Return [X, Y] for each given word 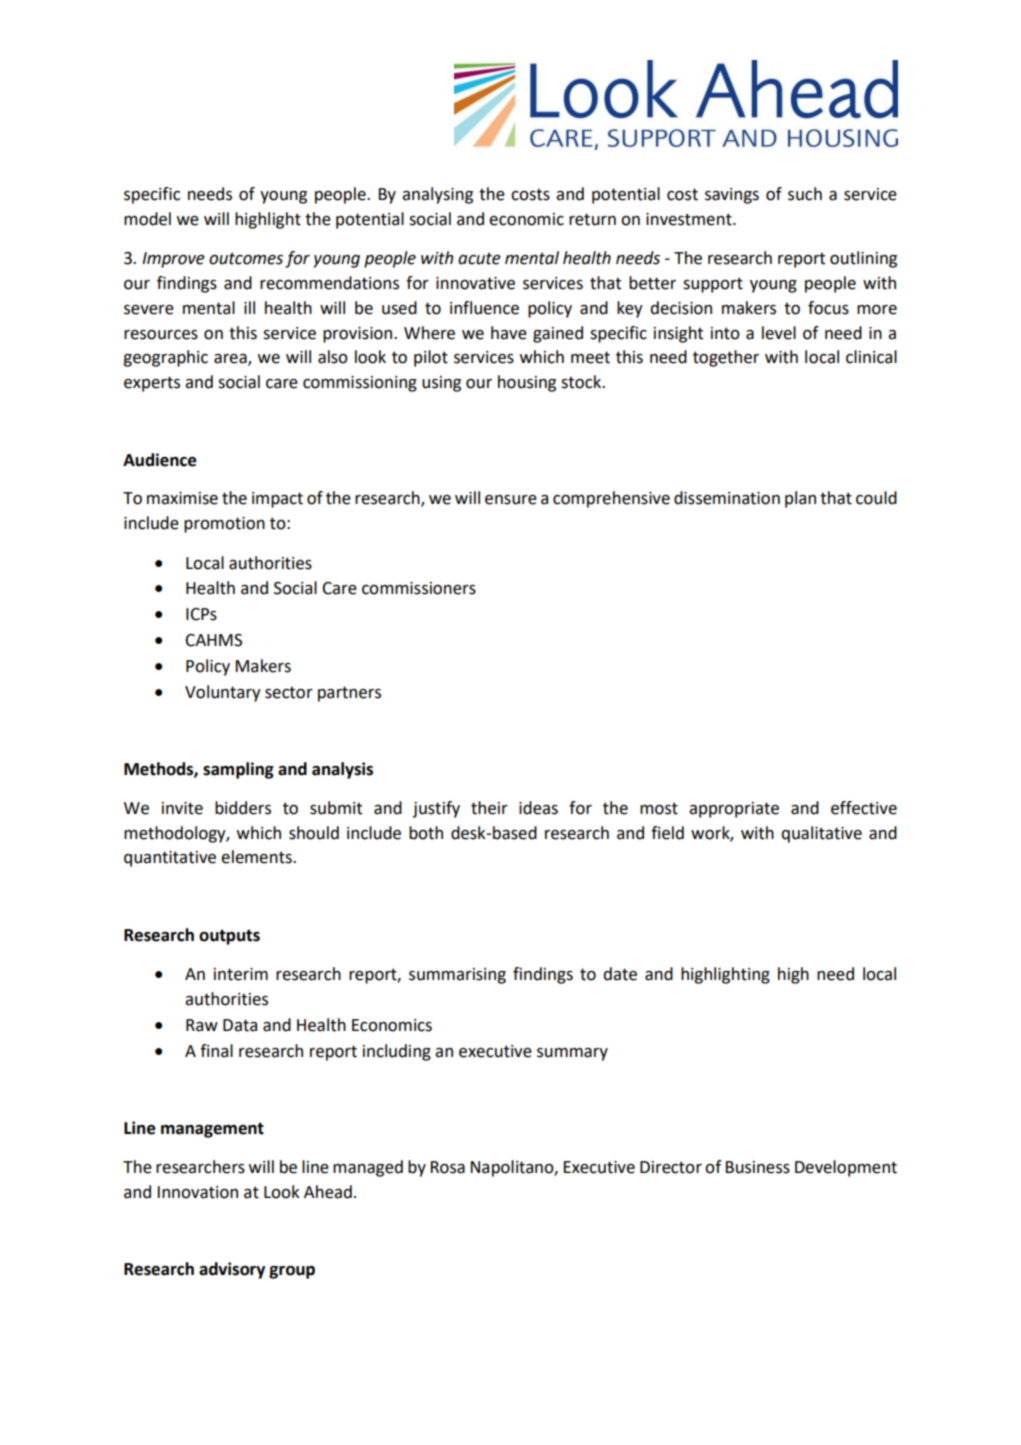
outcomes [246, 258]
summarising [457, 976]
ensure [511, 500]
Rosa [448, 1167]
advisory [232, 1270]
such [805, 194]
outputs [229, 937]
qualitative [821, 834]
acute [479, 258]
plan [800, 499]
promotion [224, 525]
